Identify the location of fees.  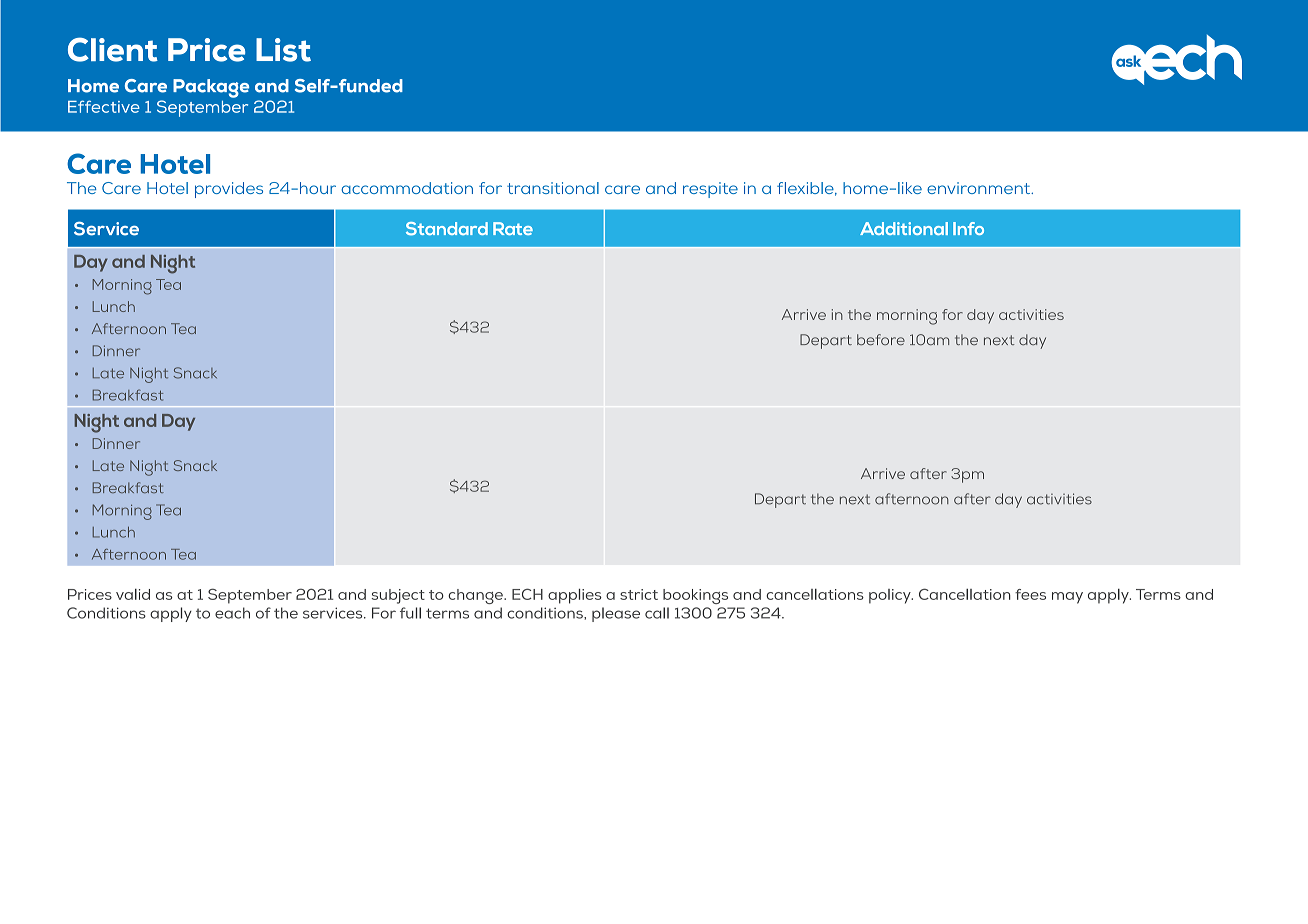
(1030, 594).
